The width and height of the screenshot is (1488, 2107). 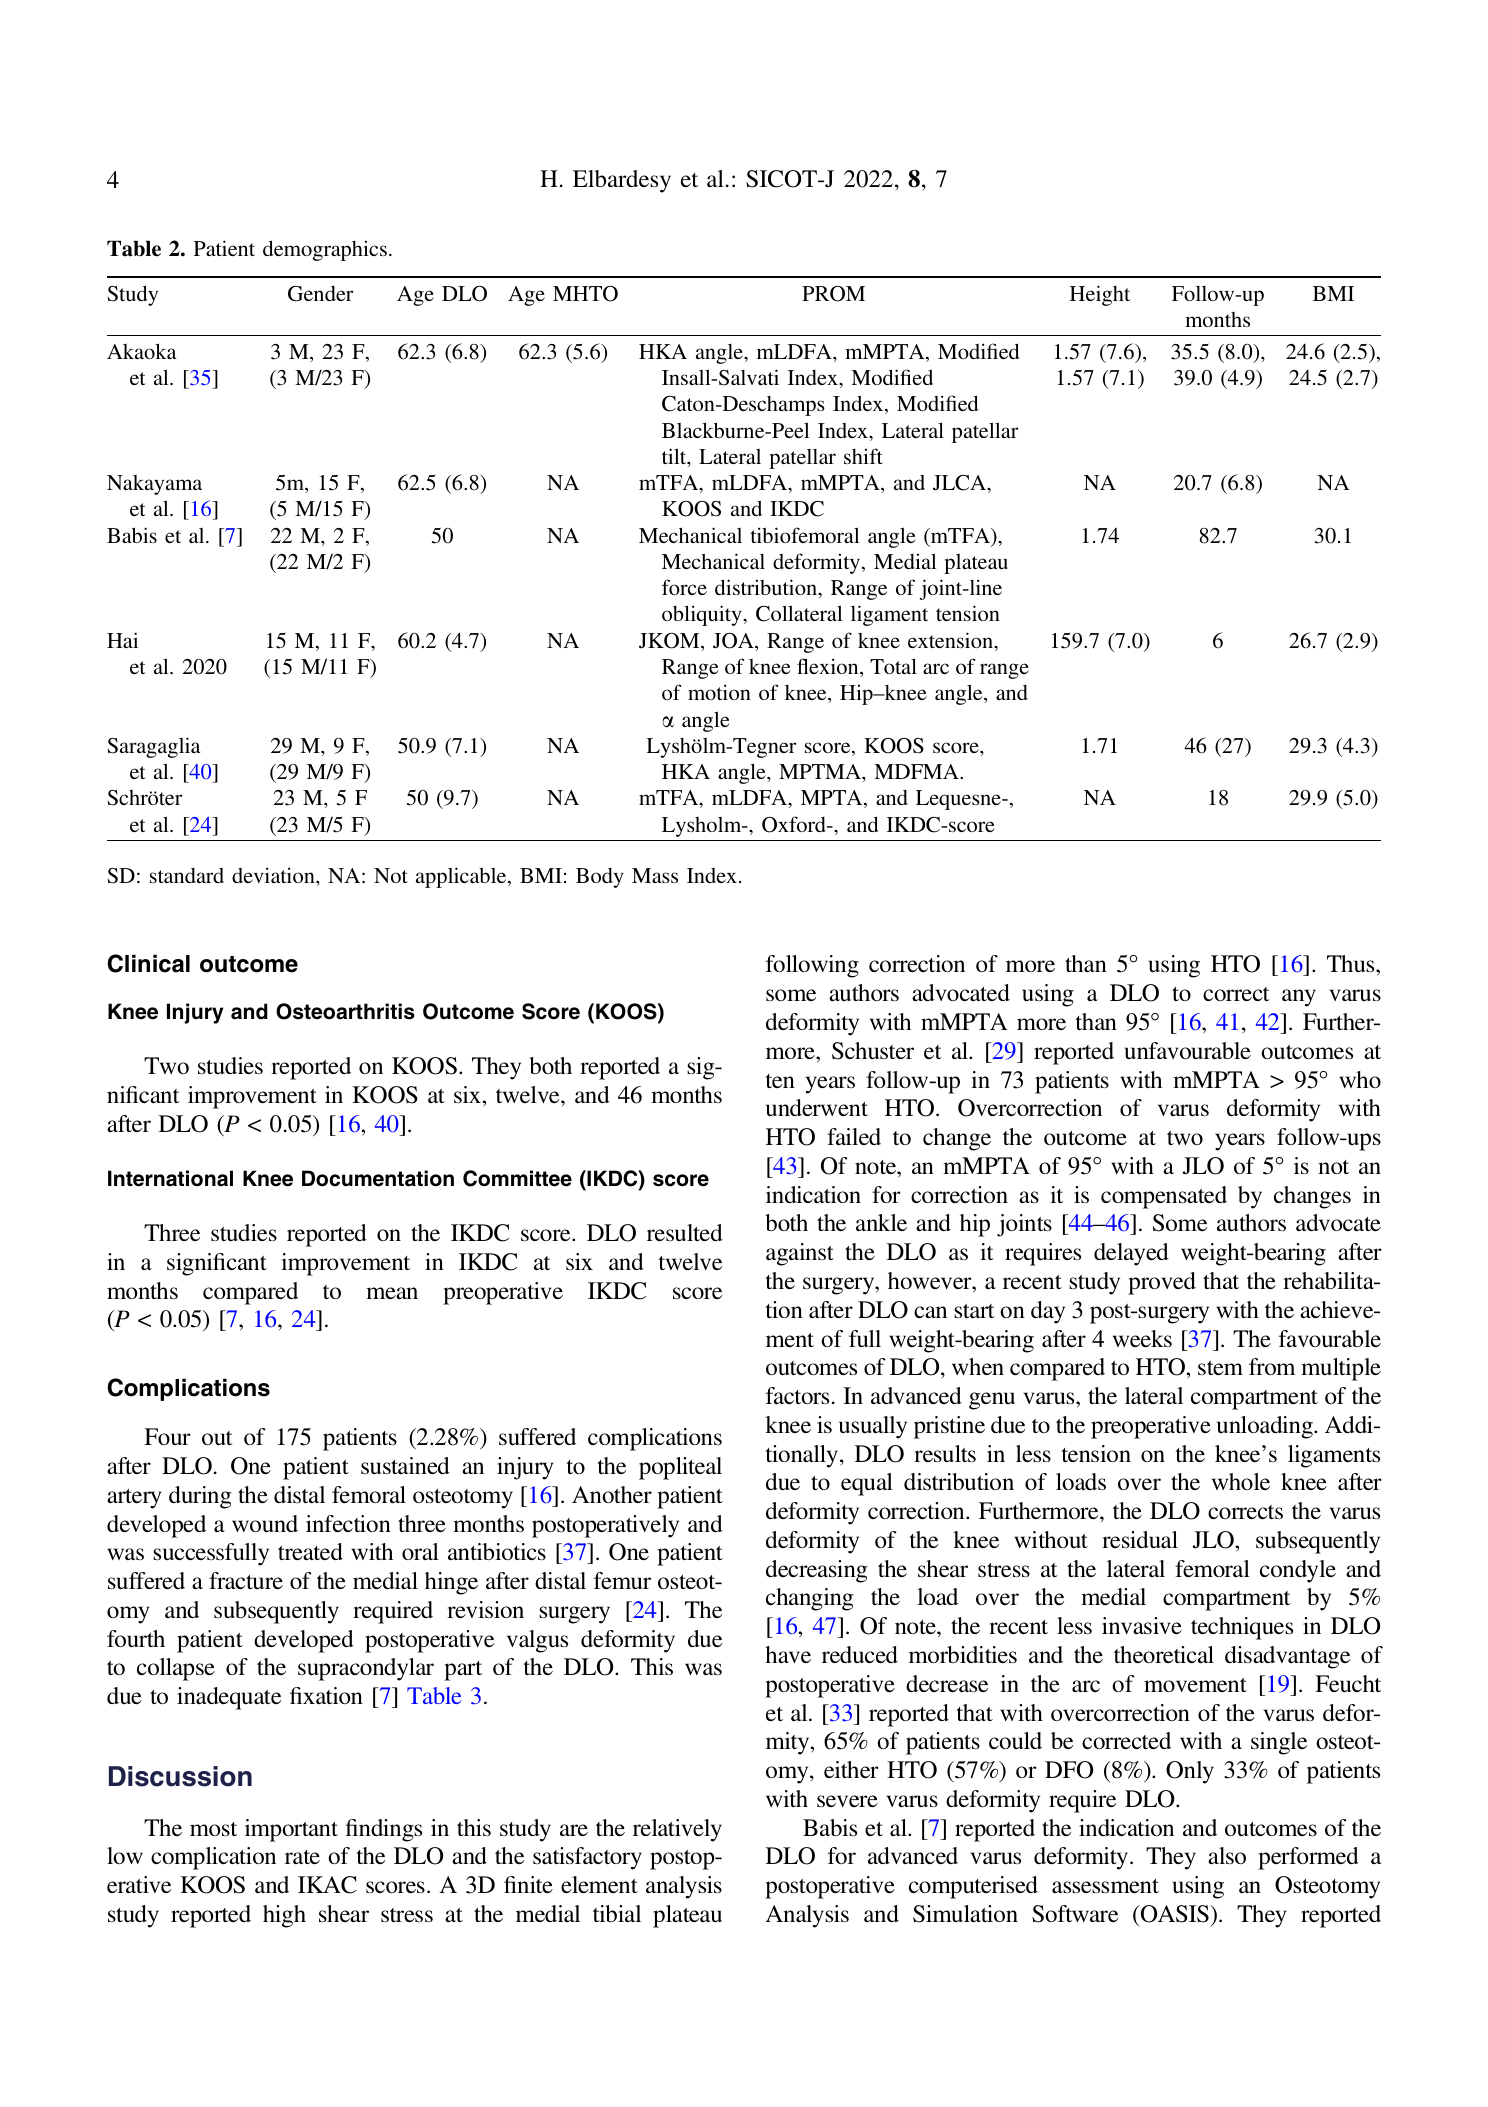 I want to click on Oxford, so click(x=795, y=824).
